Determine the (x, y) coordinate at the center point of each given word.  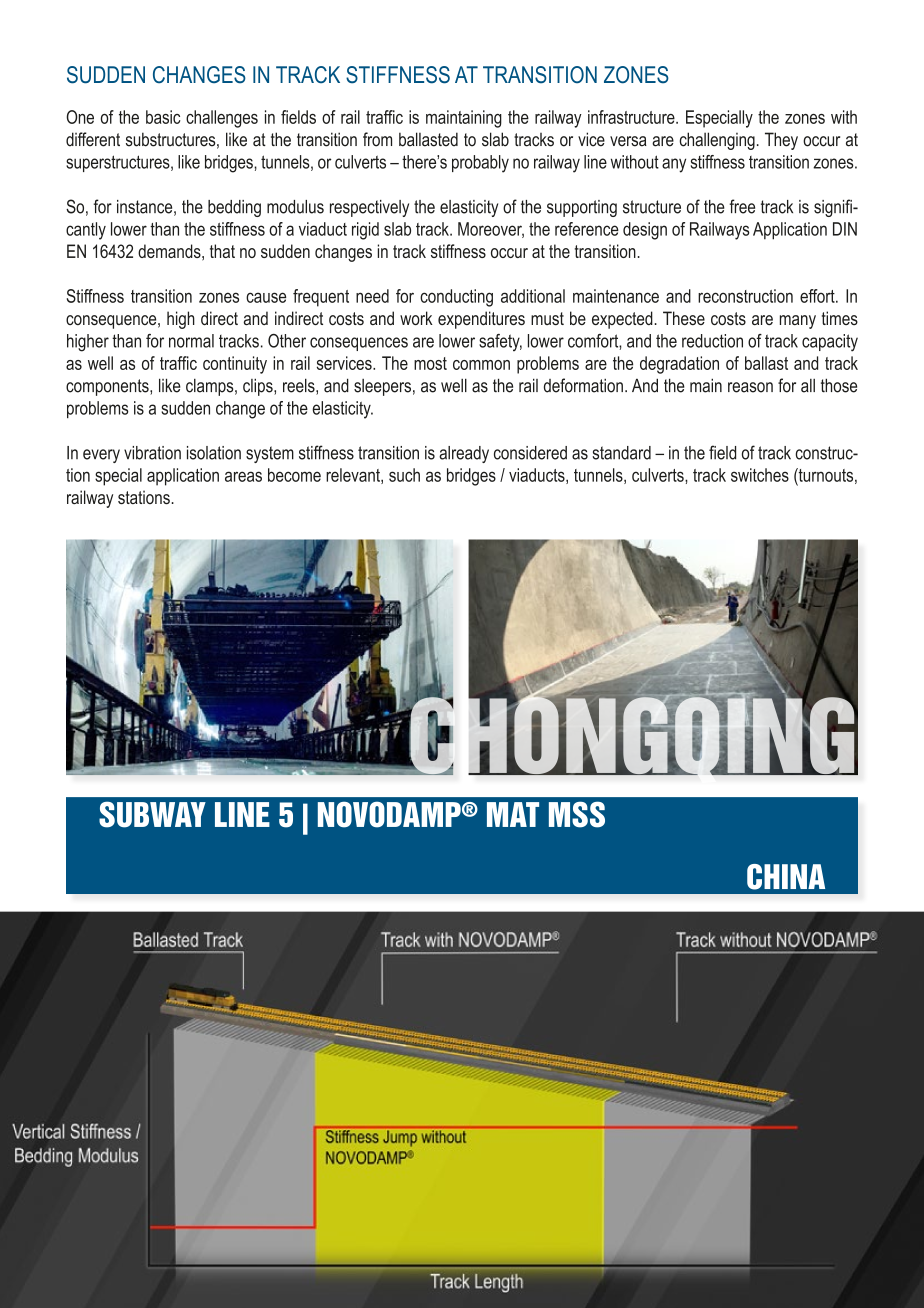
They (781, 141)
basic (163, 117)
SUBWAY (152, 814)
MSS (577, 814)
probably (480, 164)
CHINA (786, 877)
